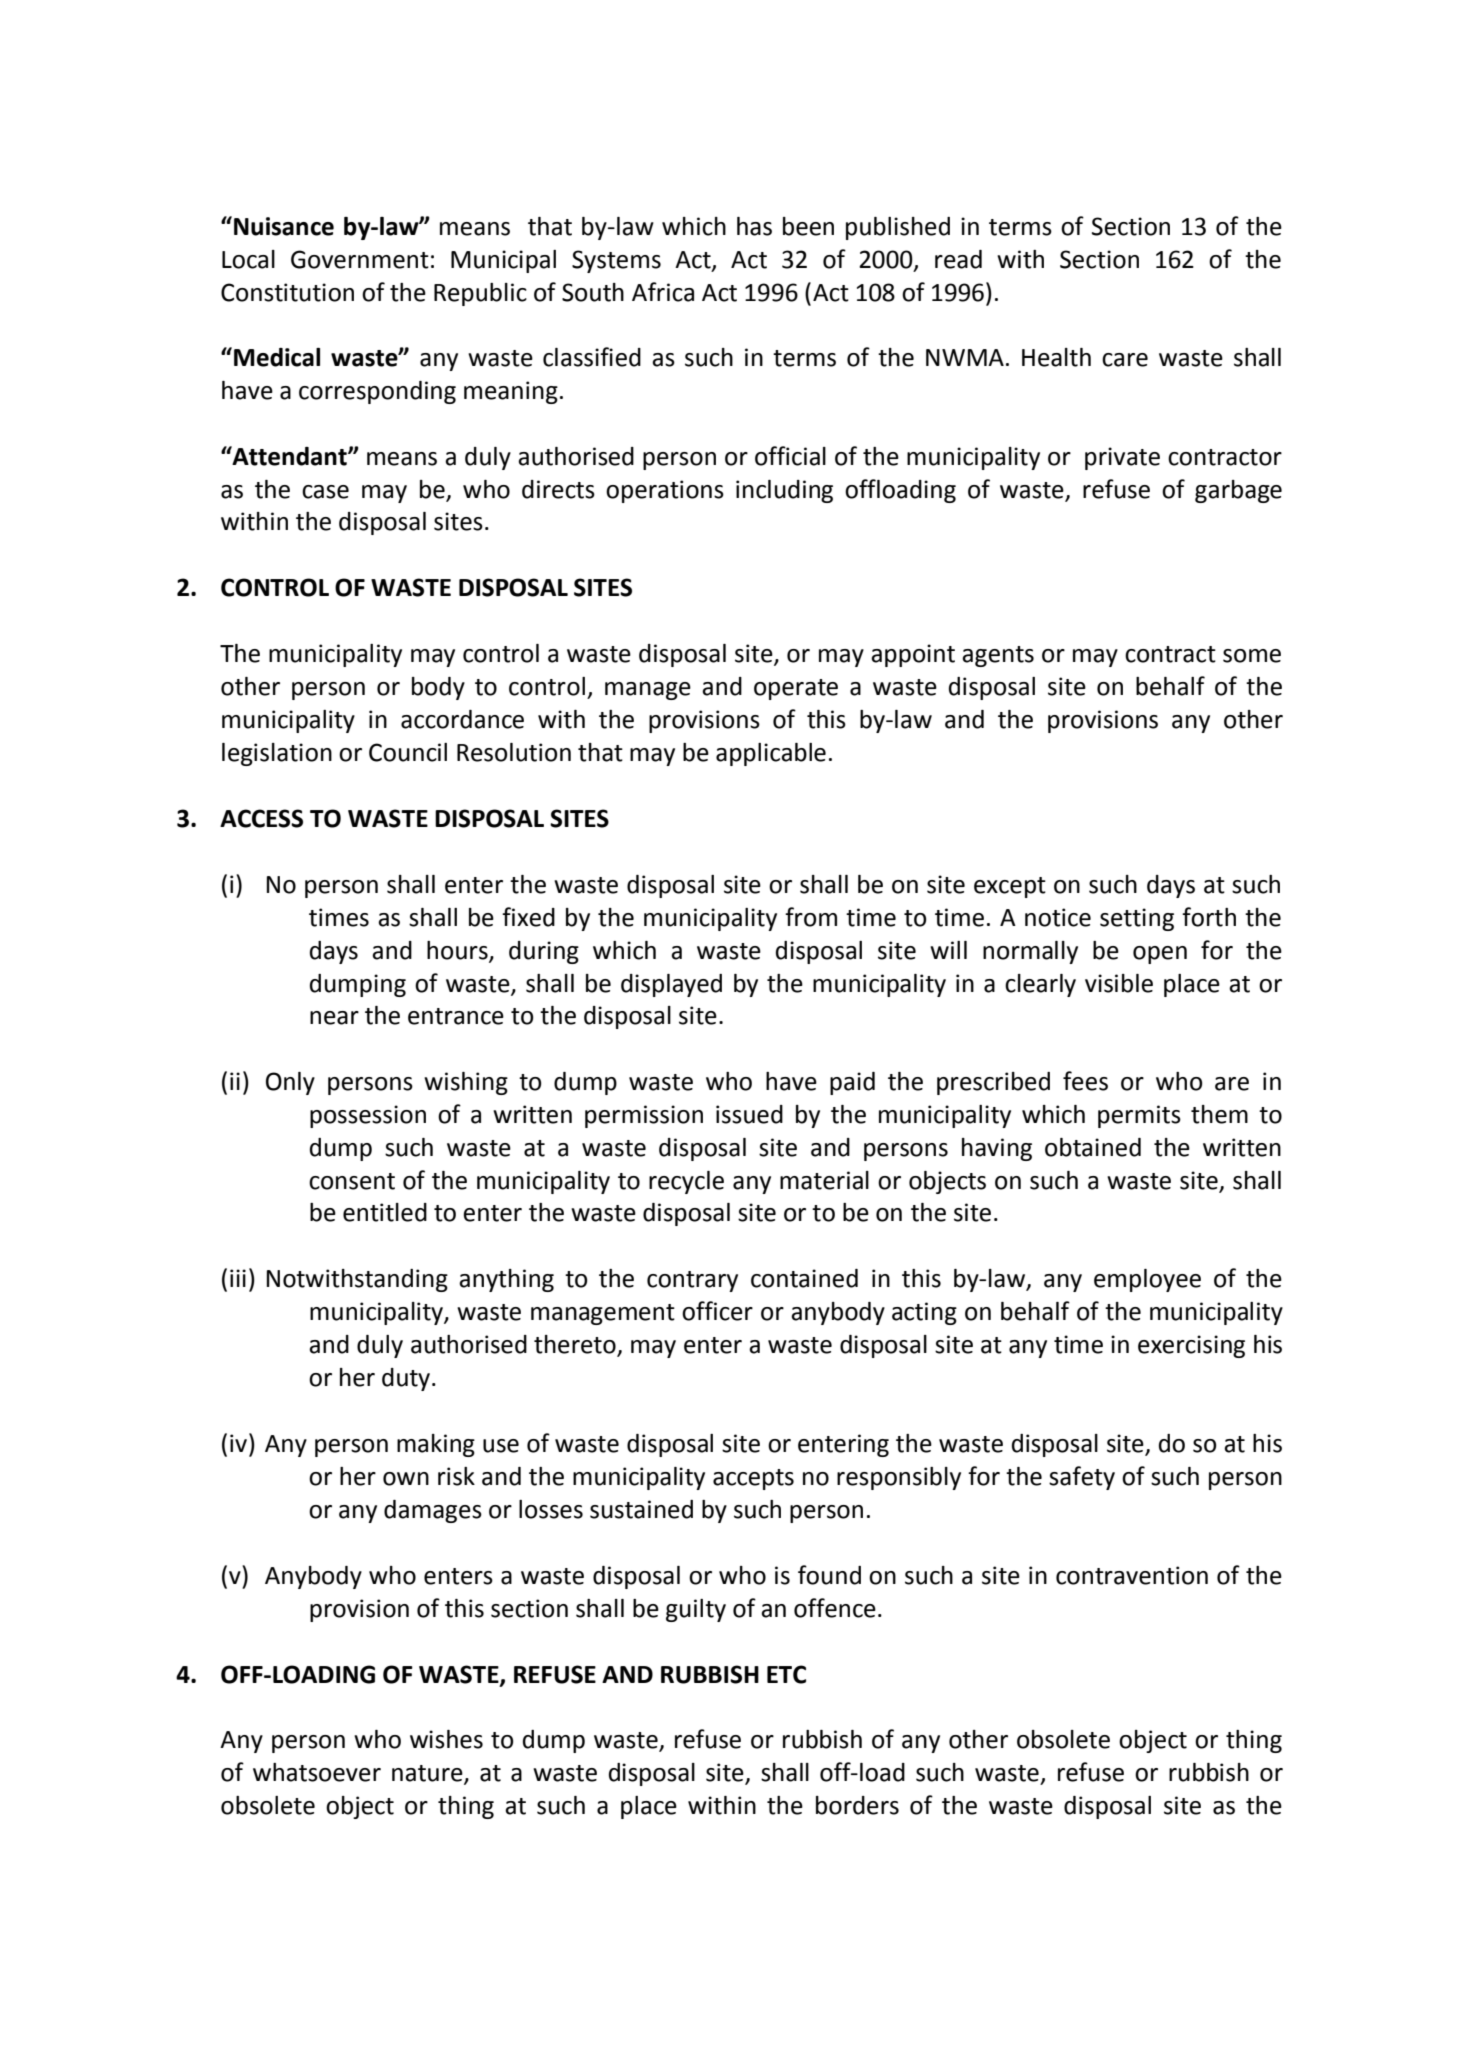  I want to click on has, so click(754, 226).
